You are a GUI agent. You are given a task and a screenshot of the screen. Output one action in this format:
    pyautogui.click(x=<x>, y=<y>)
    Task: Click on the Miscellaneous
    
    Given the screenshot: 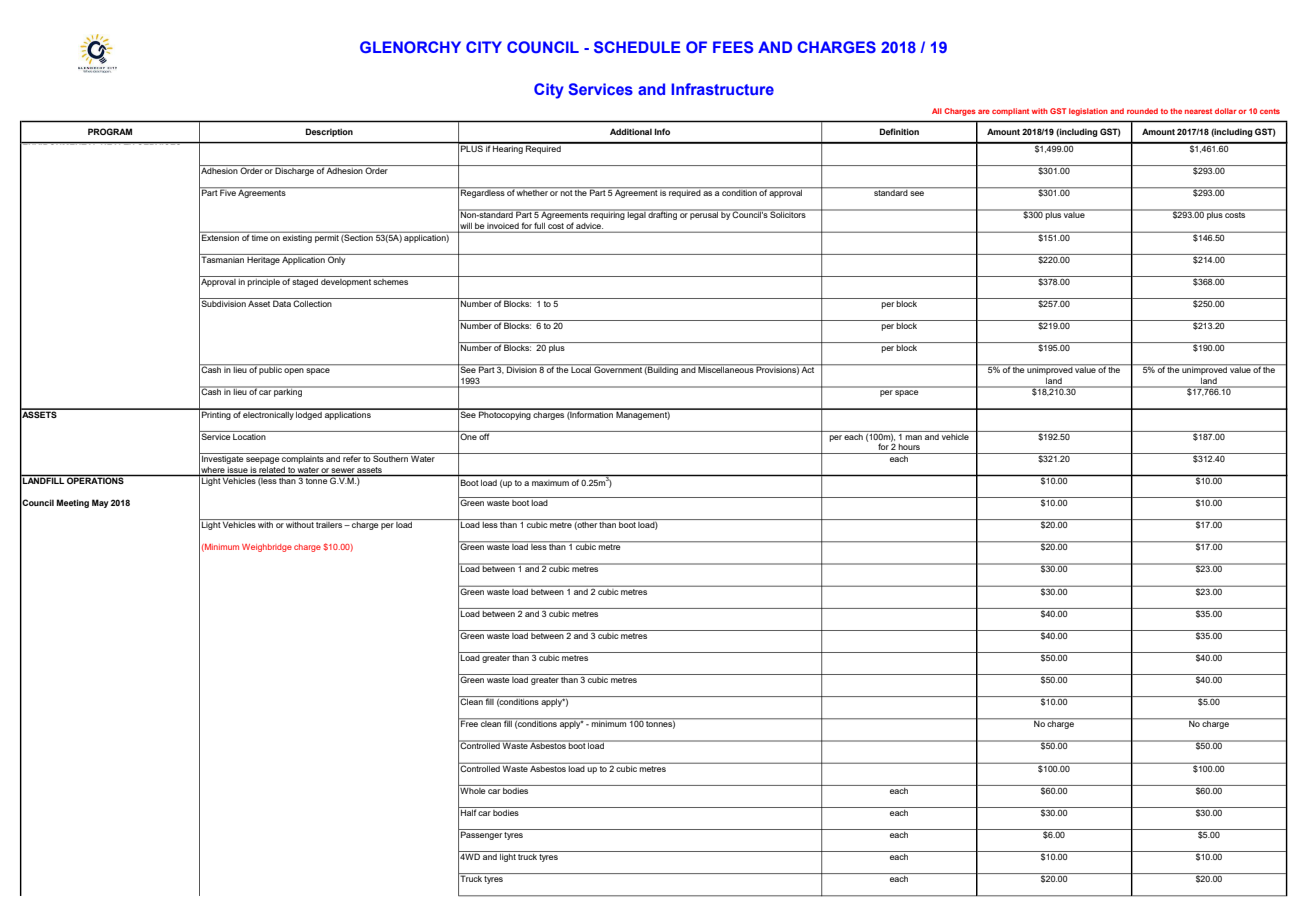 What is the action you would take?
    pyautogui.click(x=726, y=369)
